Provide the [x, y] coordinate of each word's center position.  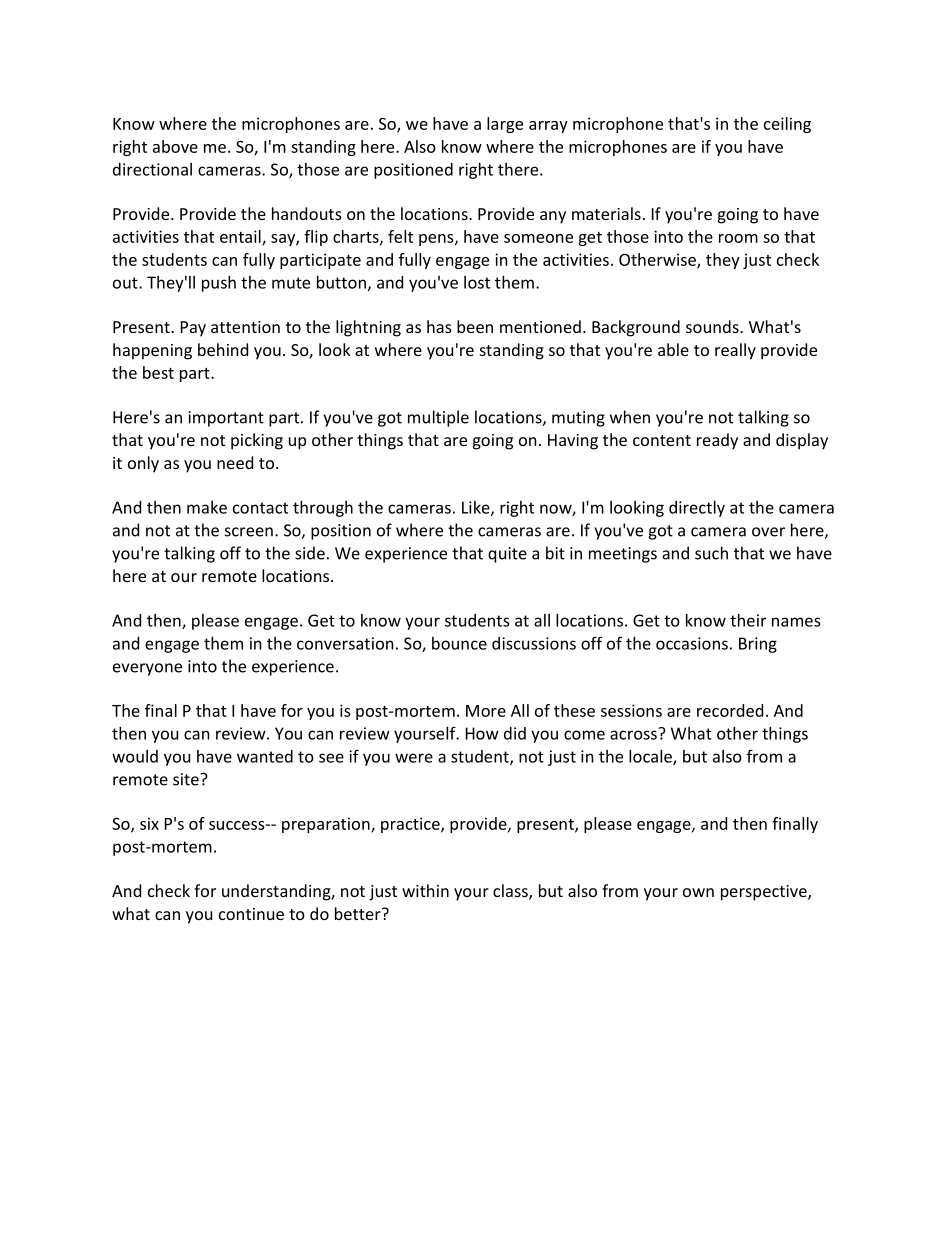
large [505, 125]
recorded [730, 710]
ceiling [787, 125]
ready [717, 441]
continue [251, 914]
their [748, 620]
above [175, 146]
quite [507, 555]
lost [477, 282]
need [235, 462]
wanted [265, 756]
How [482, 733]
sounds [713, 326]
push [219, 284]
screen [249, 532]
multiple [438, 418]
